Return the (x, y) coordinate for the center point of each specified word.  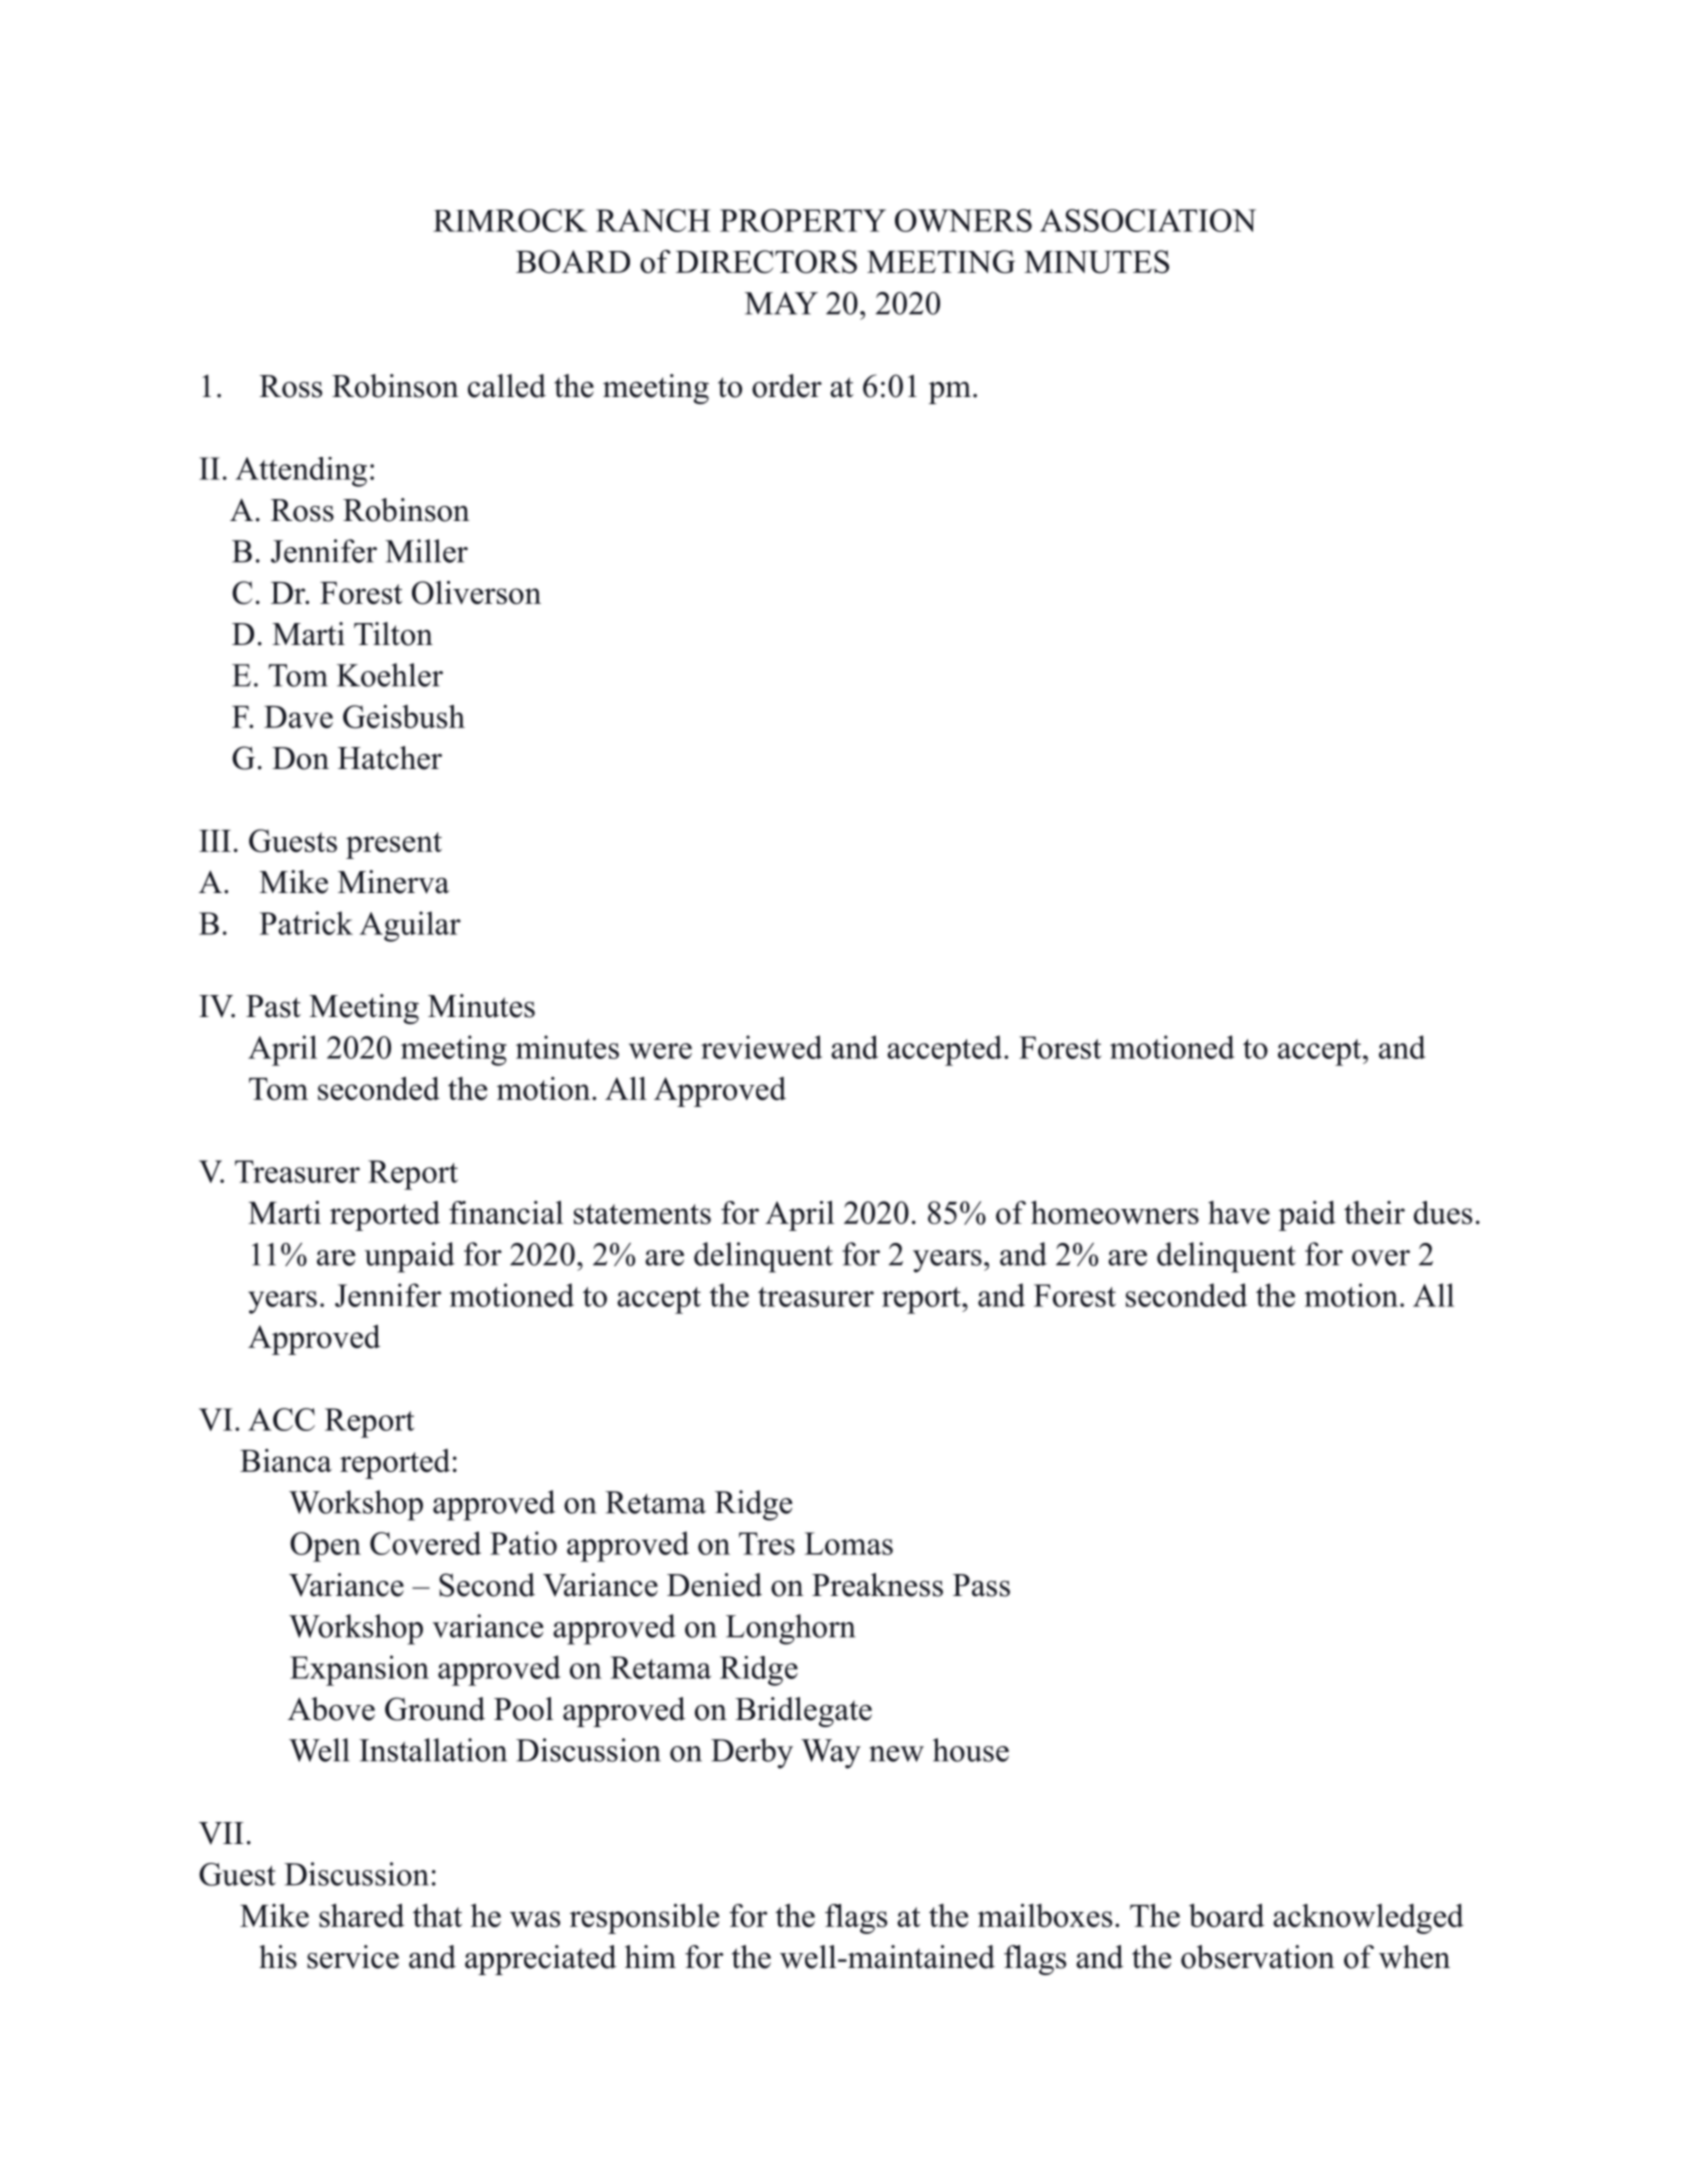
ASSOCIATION (1148, 220)
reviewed (761, 1047)
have (1239, 1212)
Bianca (286, 1460)
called (507, 386)
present (394, 845)
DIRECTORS (766, 262)
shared (361, 1915)
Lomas (849, 1543)
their (1374, 1212)
